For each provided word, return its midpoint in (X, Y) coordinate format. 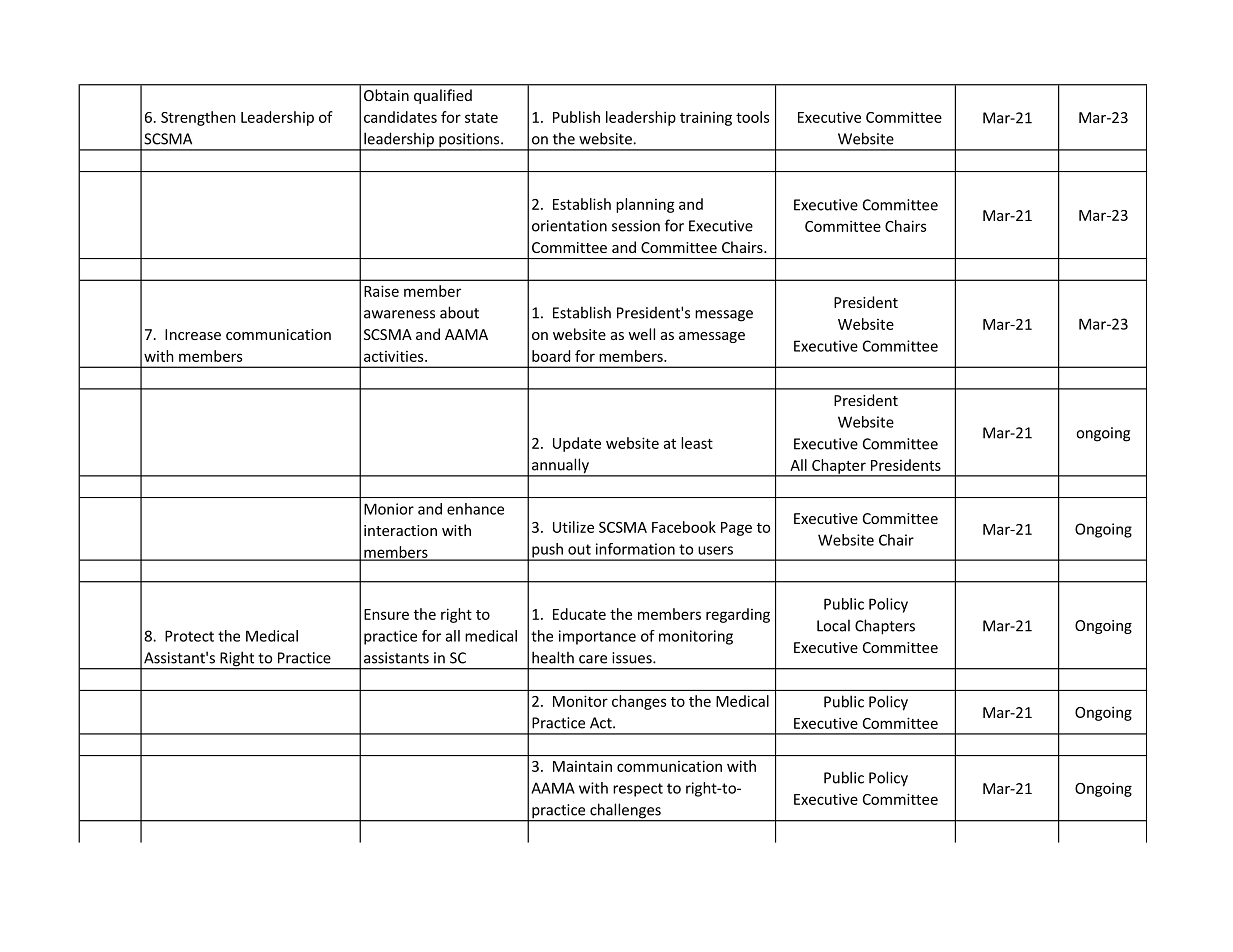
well (641, 334)
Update (577, 444)
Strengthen (198, 118)
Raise (381, 291)
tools (752, 117)
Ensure (386, 614)
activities (395, 356)
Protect (189, 636)
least (697, 443)
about (459, 312)
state (481, 118)
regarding (738, 615)
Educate (579, 614)
